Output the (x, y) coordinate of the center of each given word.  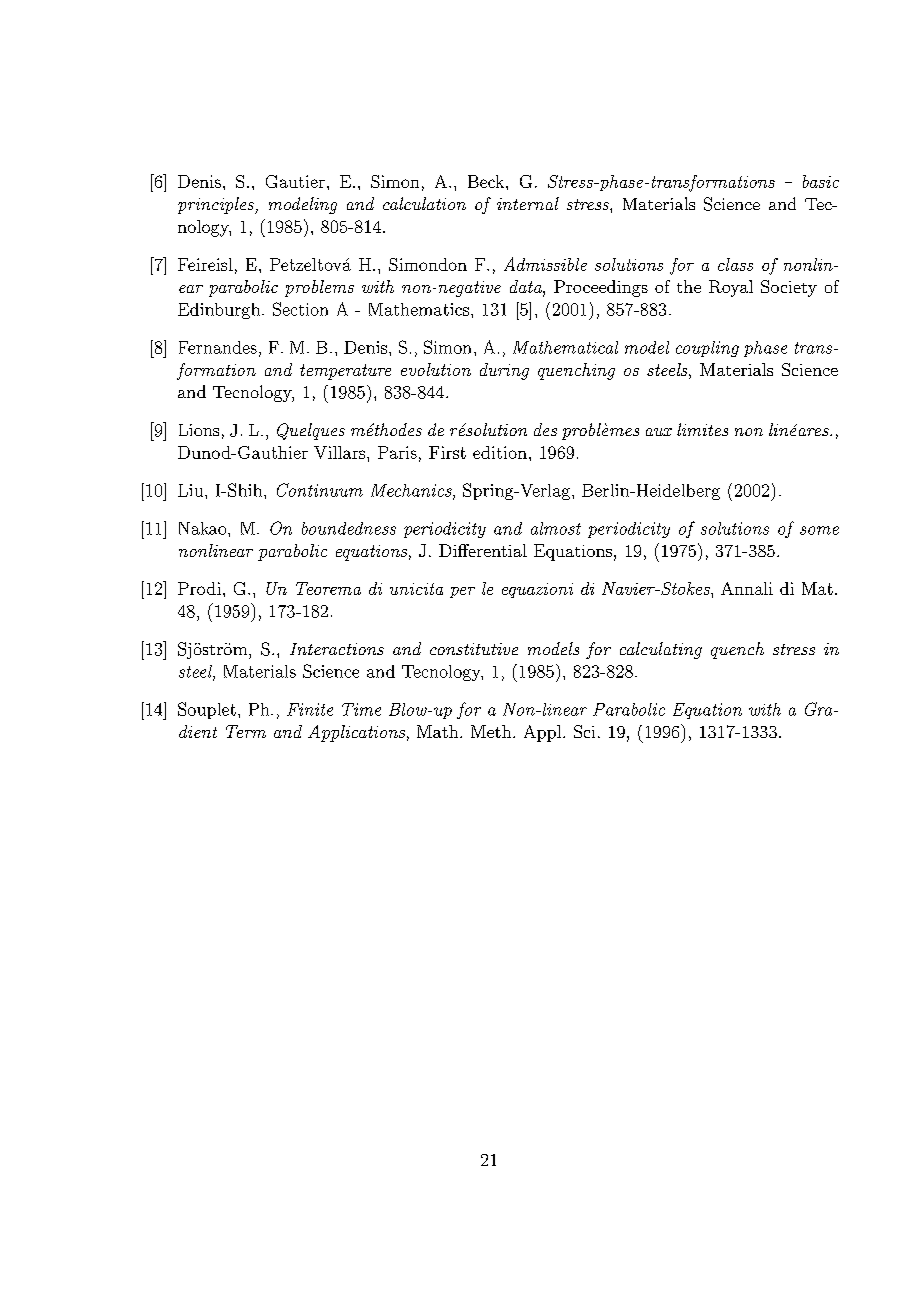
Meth (492, 731)
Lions (199, 430)
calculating (661, 650)
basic (821, 181)
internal (528, 203)
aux (659, 432)
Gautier (295, 181)
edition (500, 452)
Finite (310, 709)
